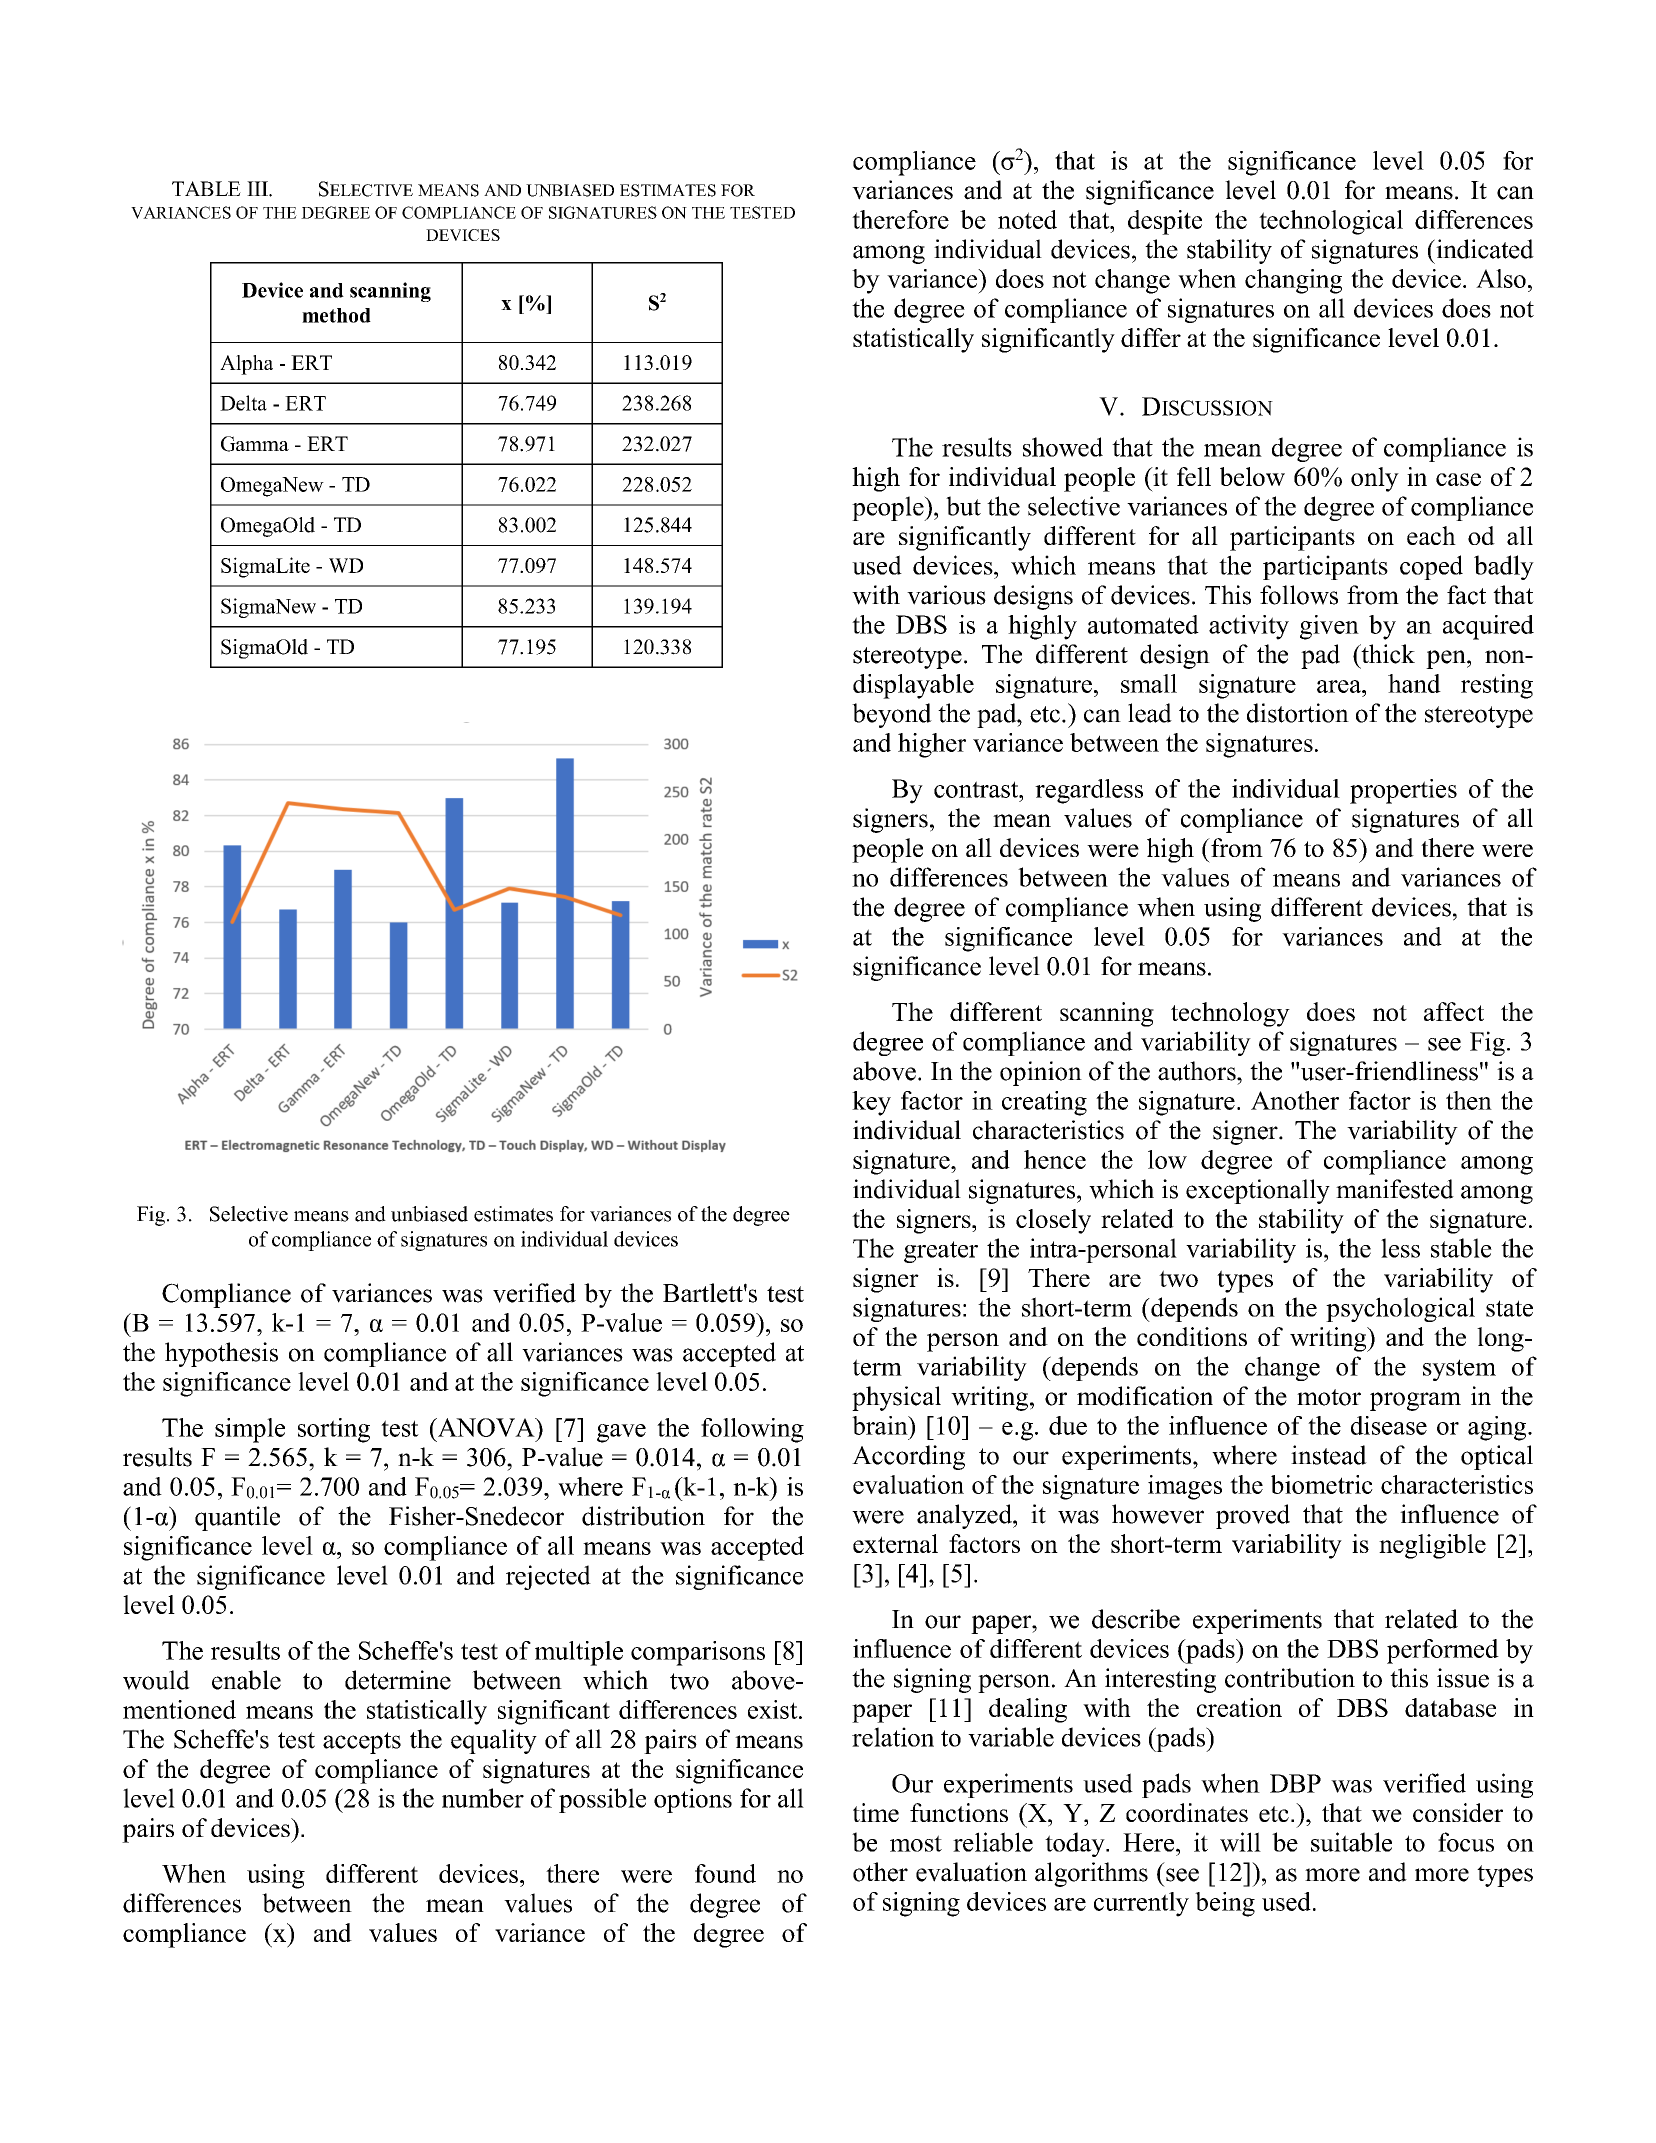 This page has width=1656, height=2143. Describe the element at coordinates (221, 1354) in the page. I see `hypothesis` at that location.
